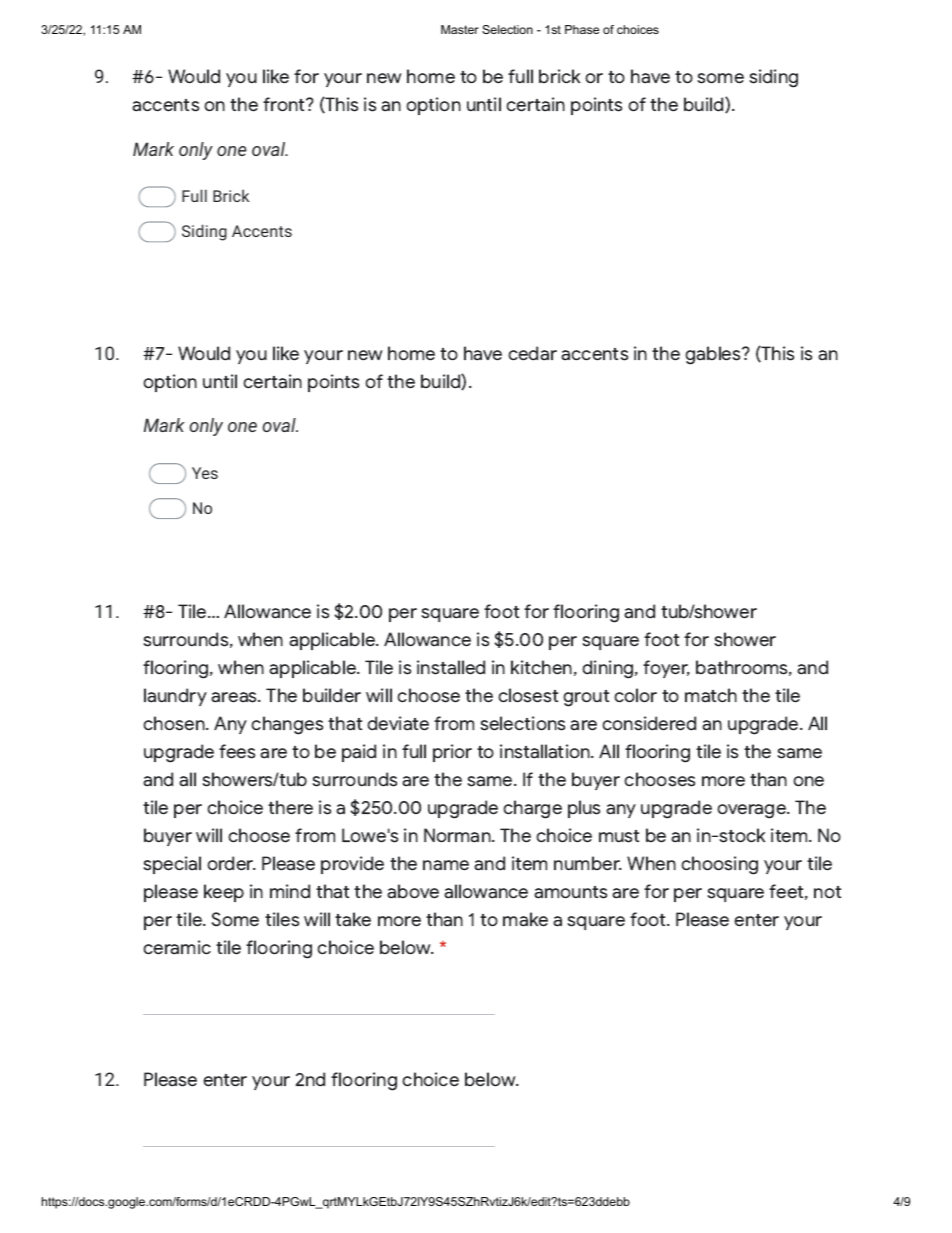 The width and height of the page is (952, 1233). I want to click on foyer, so click(666, 669).
